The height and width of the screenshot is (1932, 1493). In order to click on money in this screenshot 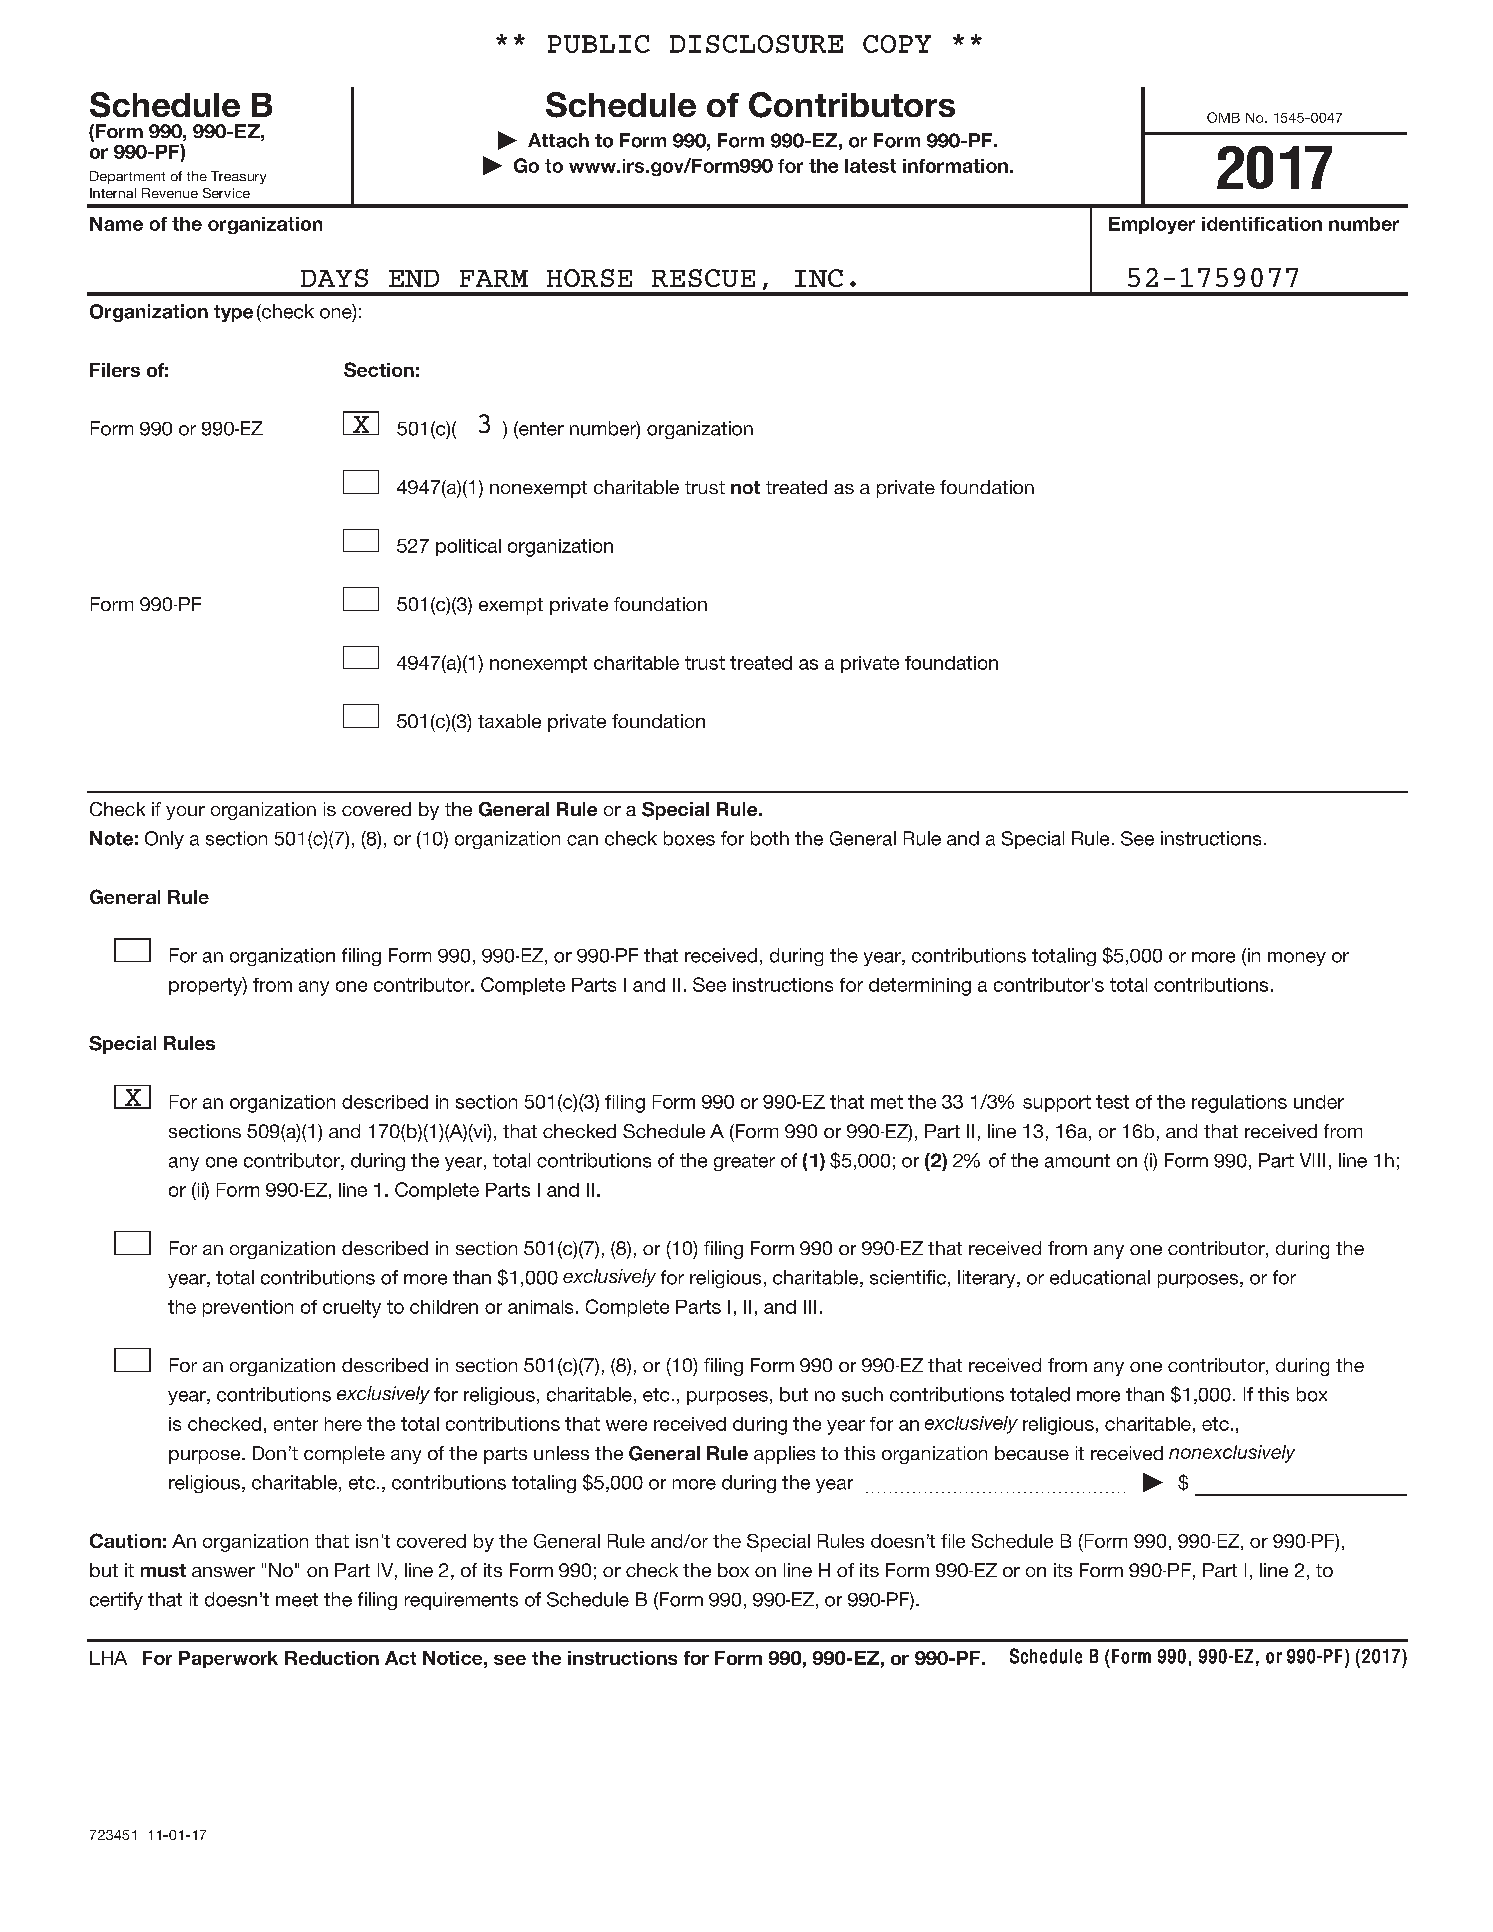, I will do `click(1297, 959)`.
